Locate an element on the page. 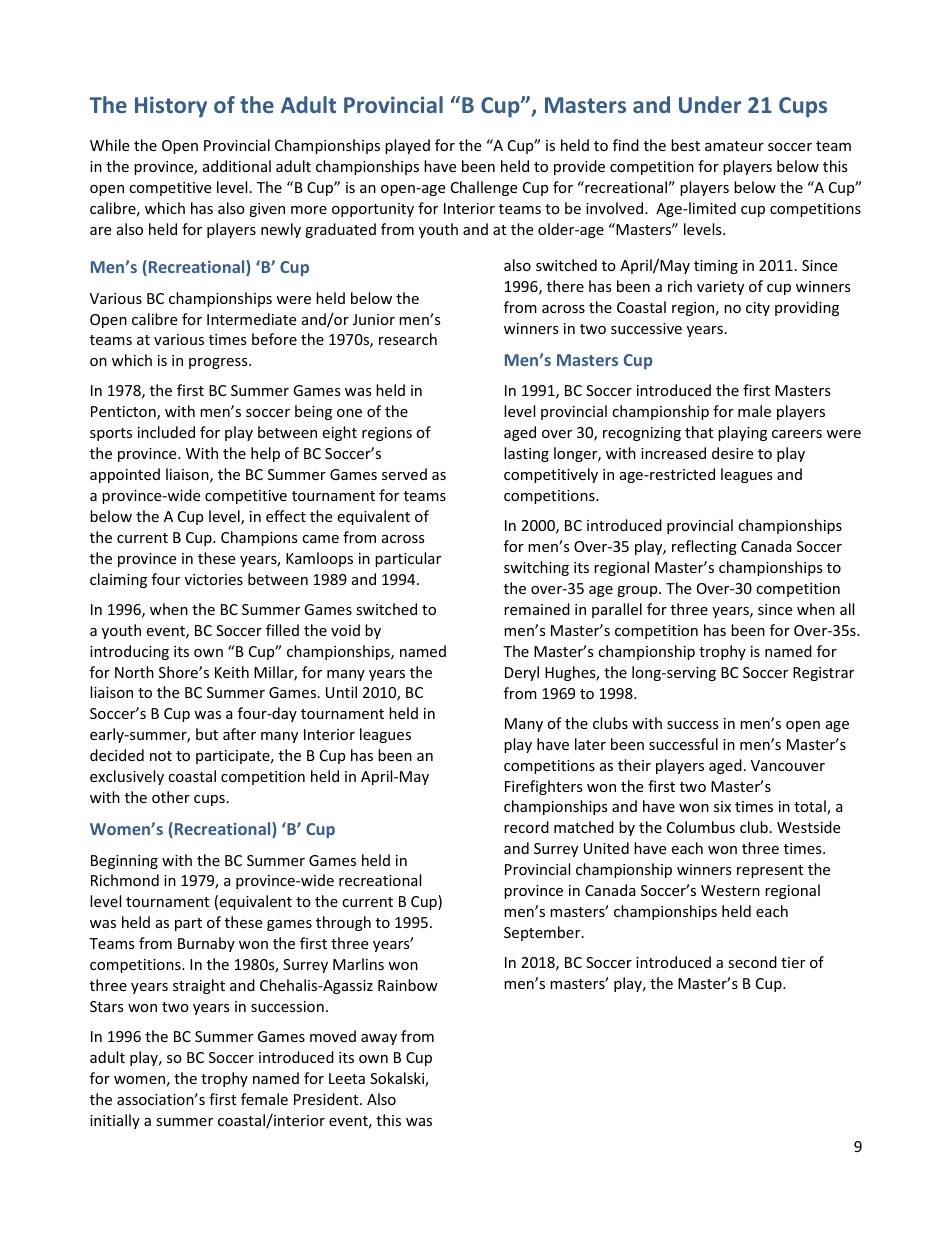 The image size is (952, 1233). victories is located at coordinates (214, 579).
